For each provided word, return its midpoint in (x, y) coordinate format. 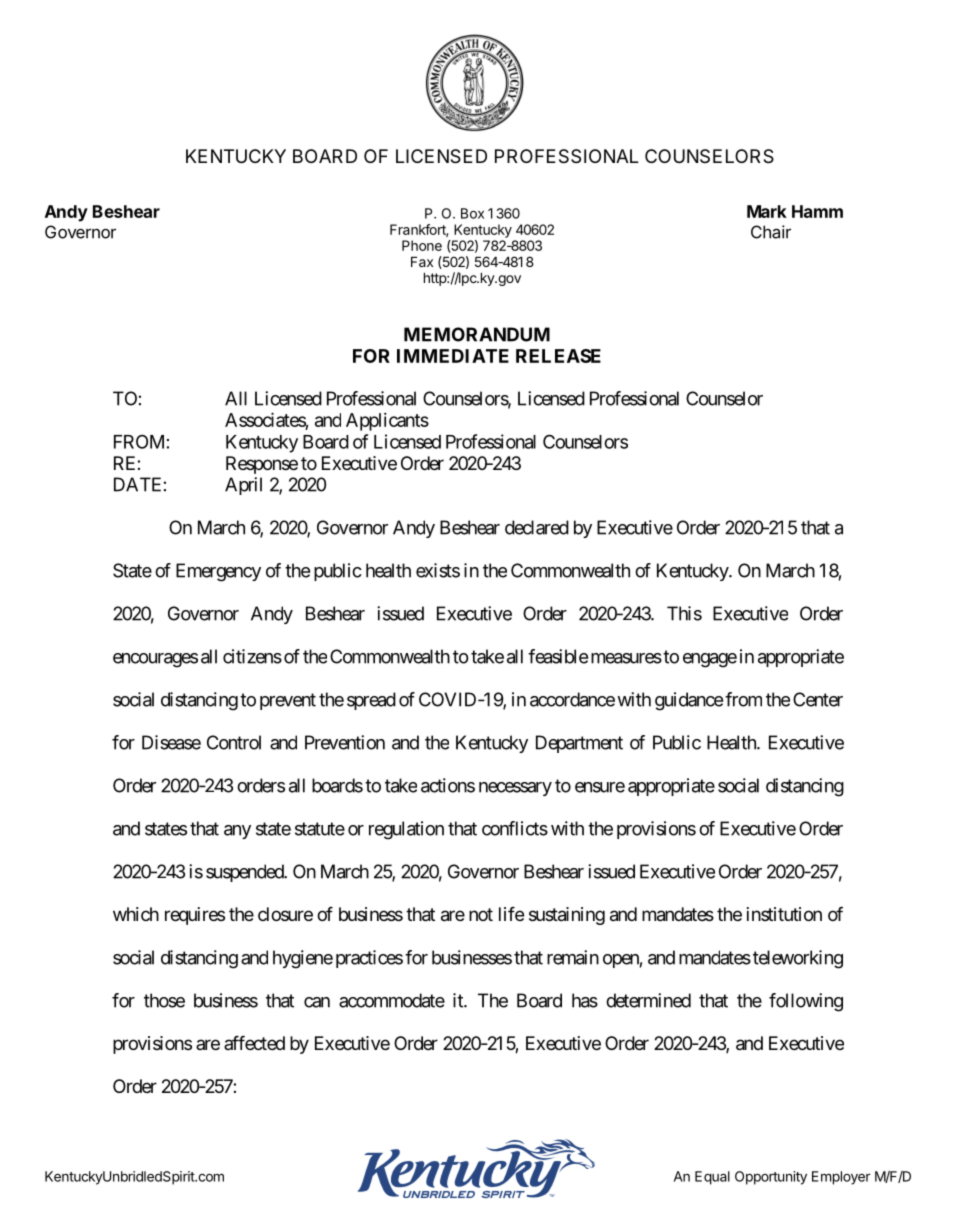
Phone (422, 245)
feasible (558, 656)
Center (818, 699)
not (481, 914)
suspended (245, 873)
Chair (771, 232)
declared (537, 527)
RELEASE (558, 356)
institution (784, 914)
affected (254, 1042)
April (243, 486)
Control (234, 742)
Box (472, 213)
